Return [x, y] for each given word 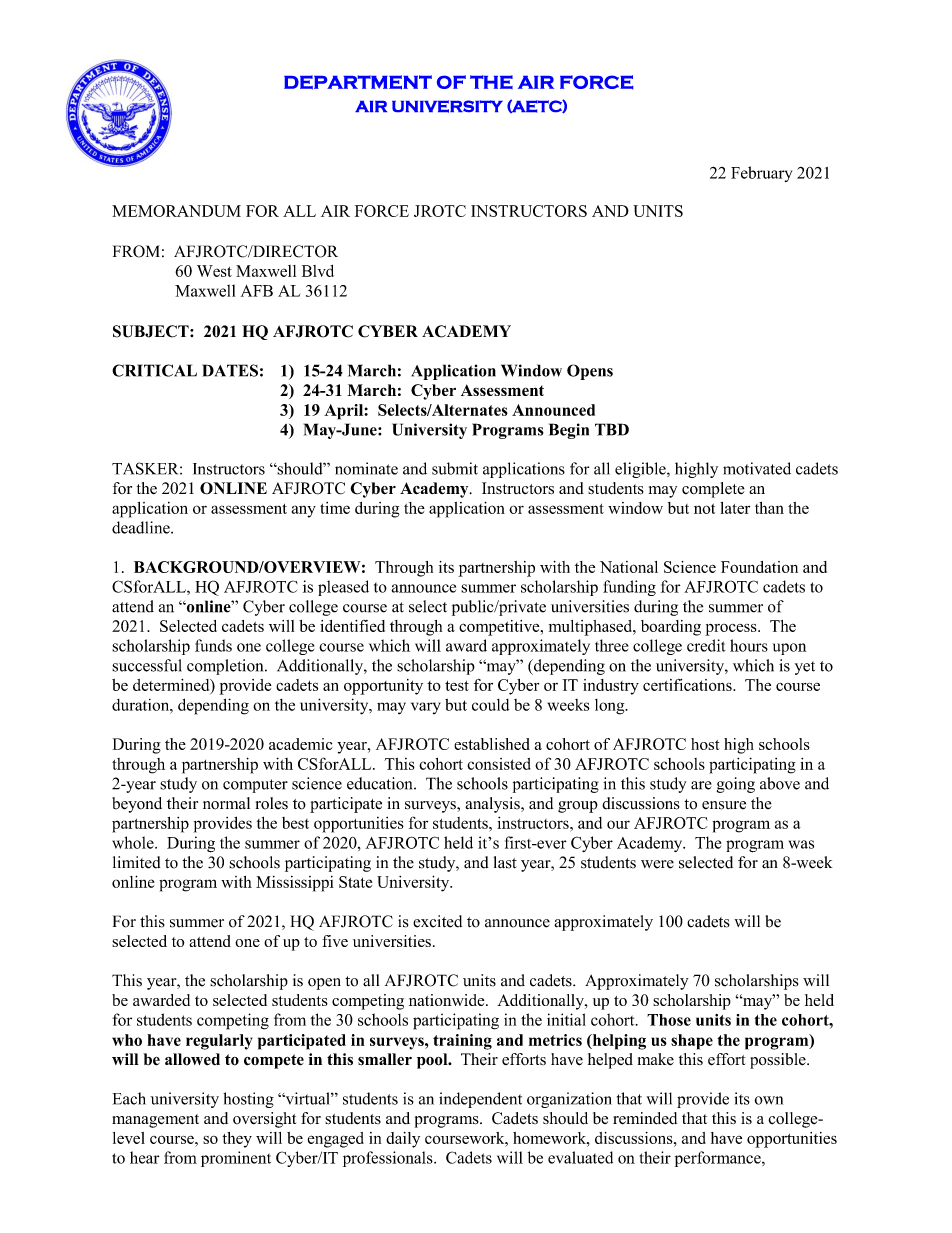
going [736, 785]
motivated [757, 468]
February [761, 174]
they [237, 1140]
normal [226, 803]
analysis [493, 805]
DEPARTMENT [358, 82]
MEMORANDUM [176, 211]
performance [719, 1159]
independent [480, 1100]
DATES [230, 370]
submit [455, 468]
